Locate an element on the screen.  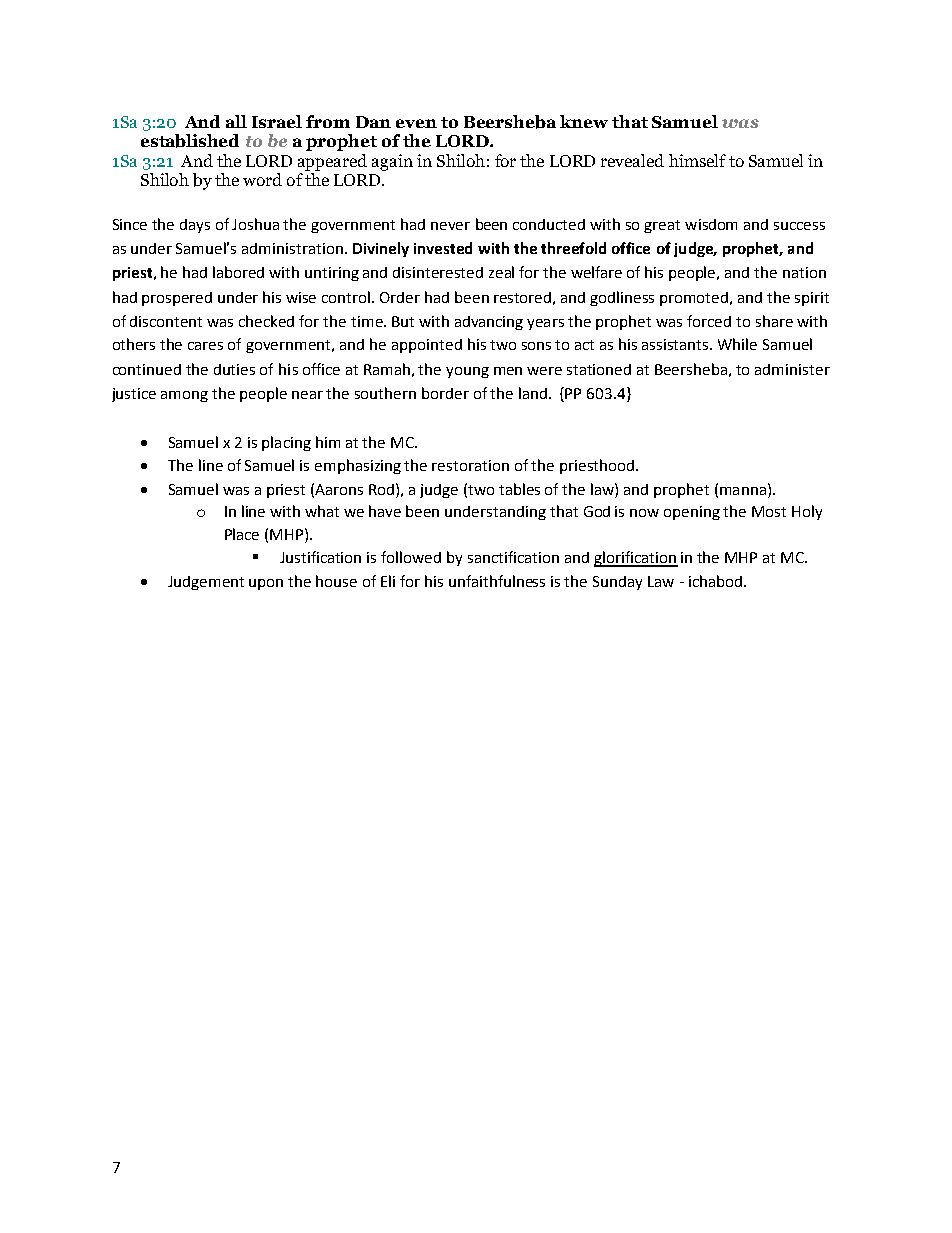
upon is located at coordinates (266, 584).
